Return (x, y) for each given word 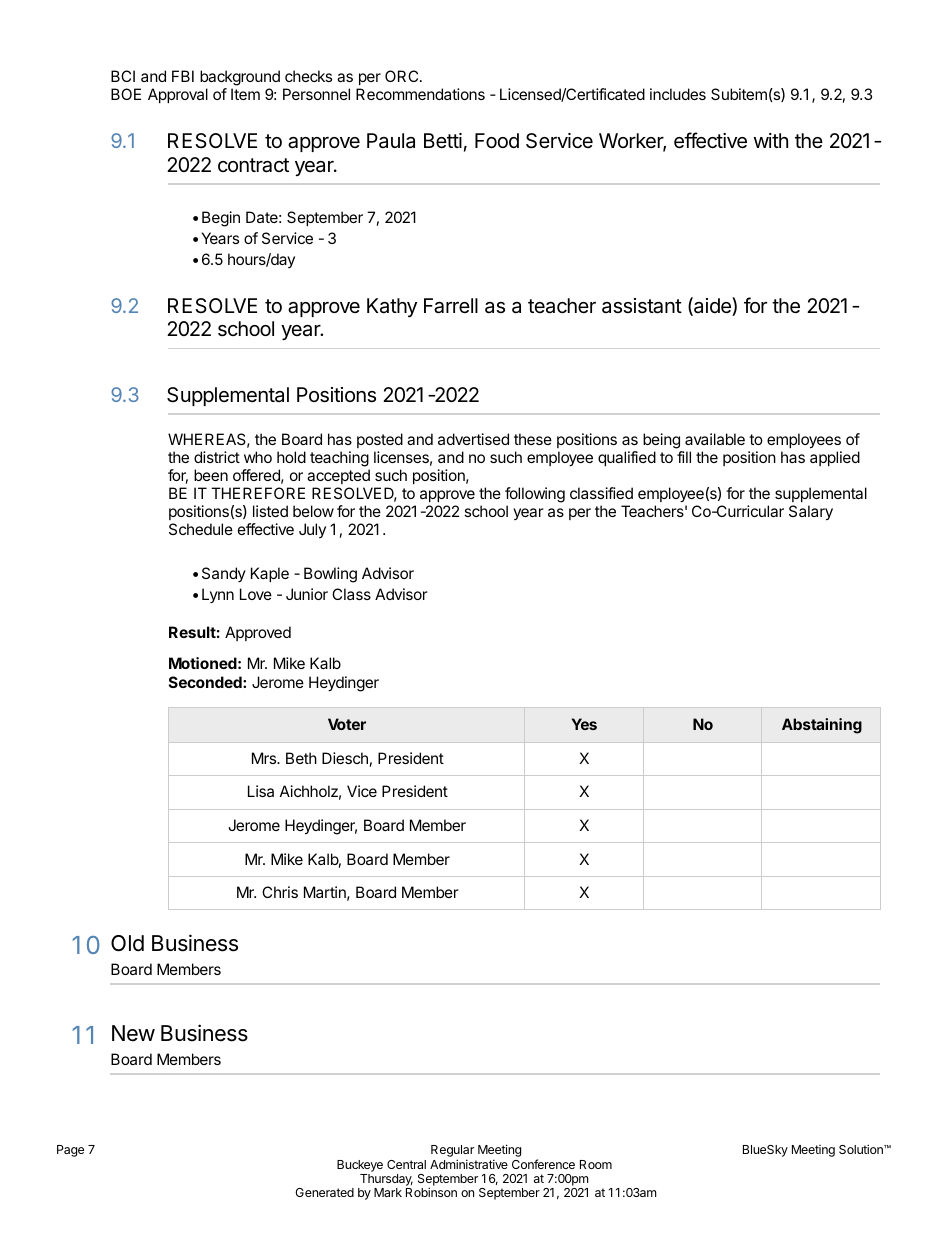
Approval (178, 95)
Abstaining (822, 726)
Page (70, 1151)
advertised (473, 439)
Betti (443, 140)
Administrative (469, 1164)
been (211, 475)
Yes (584, 724)
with (771, 140)
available (715, 439)
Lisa (261, 791)
